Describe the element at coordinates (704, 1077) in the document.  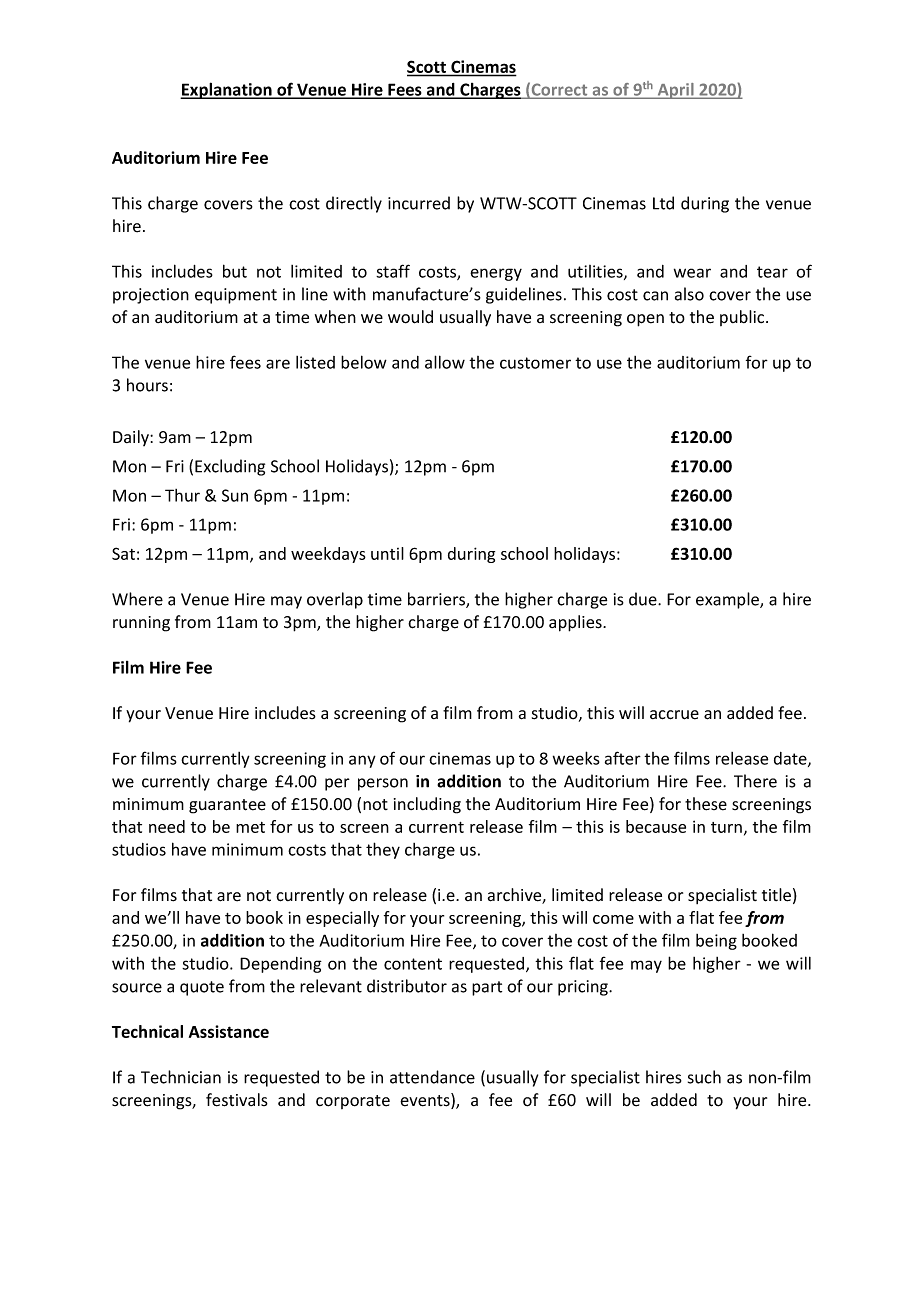
I see `such` at that location.
